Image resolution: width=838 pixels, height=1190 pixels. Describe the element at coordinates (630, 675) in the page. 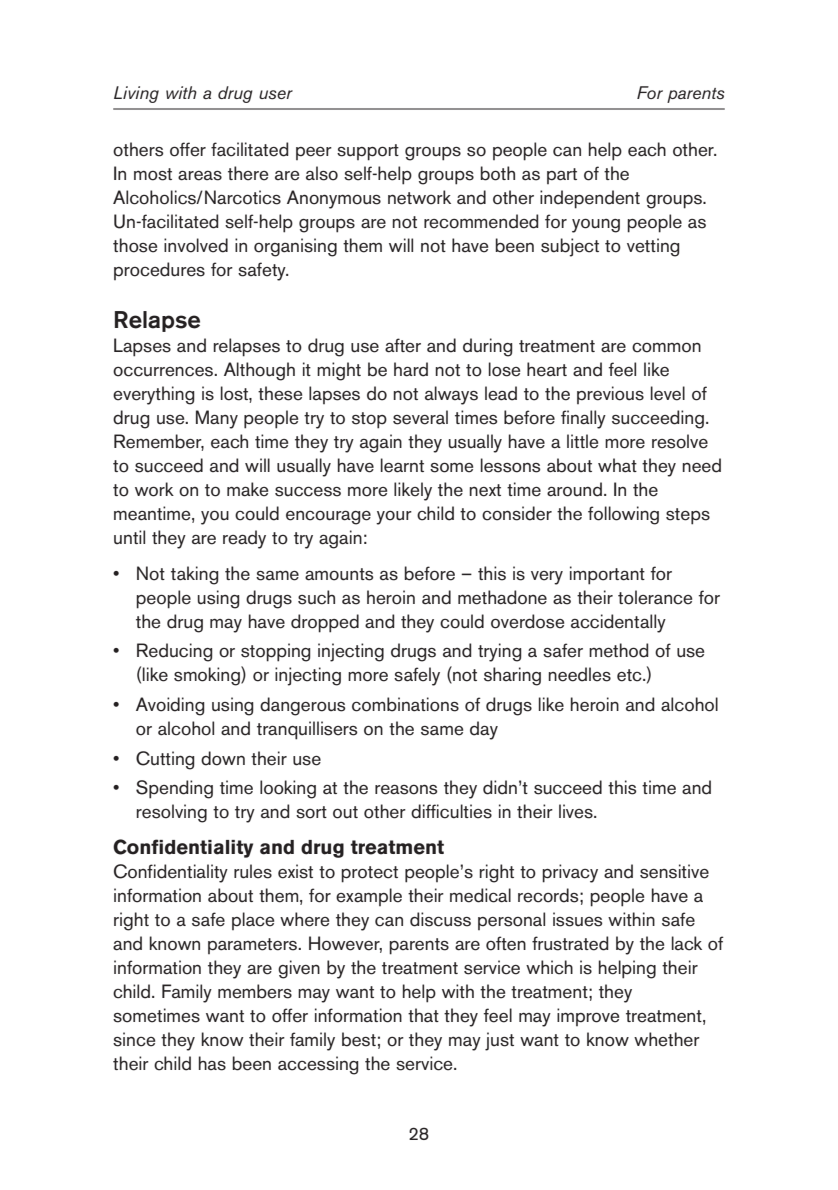

I see `etc` at that location.
